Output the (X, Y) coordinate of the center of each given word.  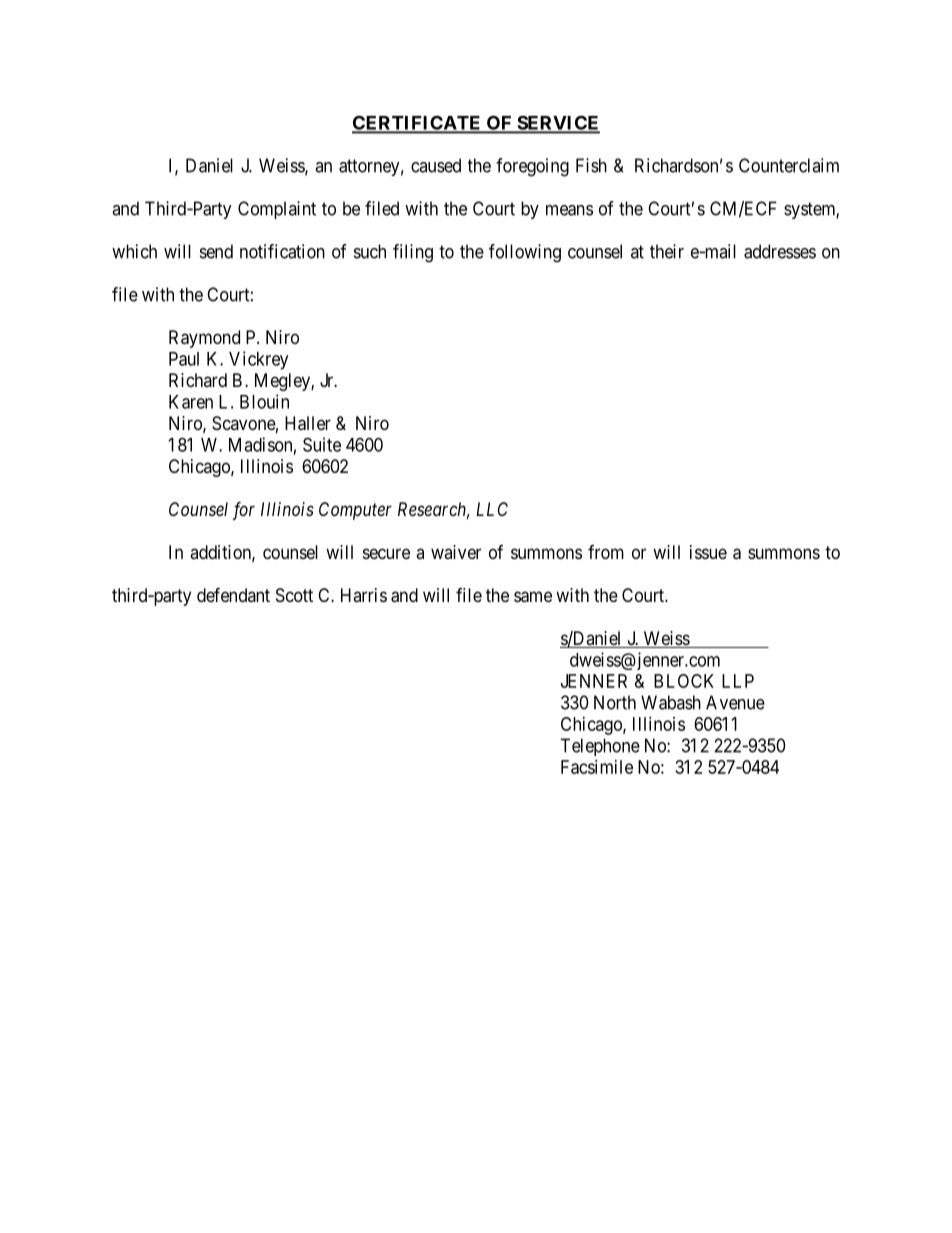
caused (436, 165)
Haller (308, 423)
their (667, 251)
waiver (456, 552)
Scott (294, 595)
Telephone (600, 747)
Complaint (277, 210)
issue (708, 552)
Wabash (671, 702)
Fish (591, 165)
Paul (184, 359)
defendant (233, 594)
